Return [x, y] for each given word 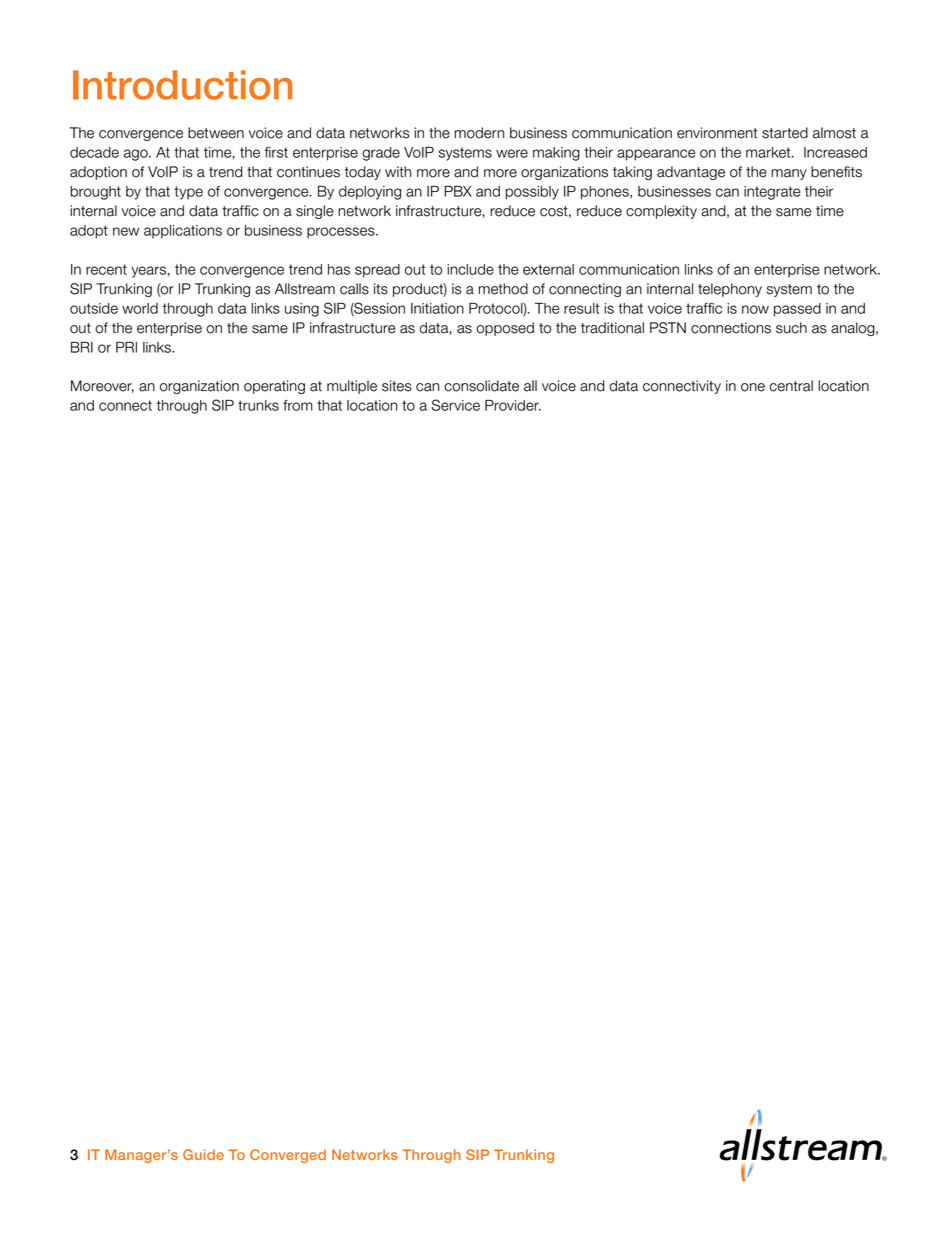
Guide [203, 1154]
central [791, 386]
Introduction [182, 85]
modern [479, 133]
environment [717, 133]
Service [455, 405]
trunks [258, 405]
